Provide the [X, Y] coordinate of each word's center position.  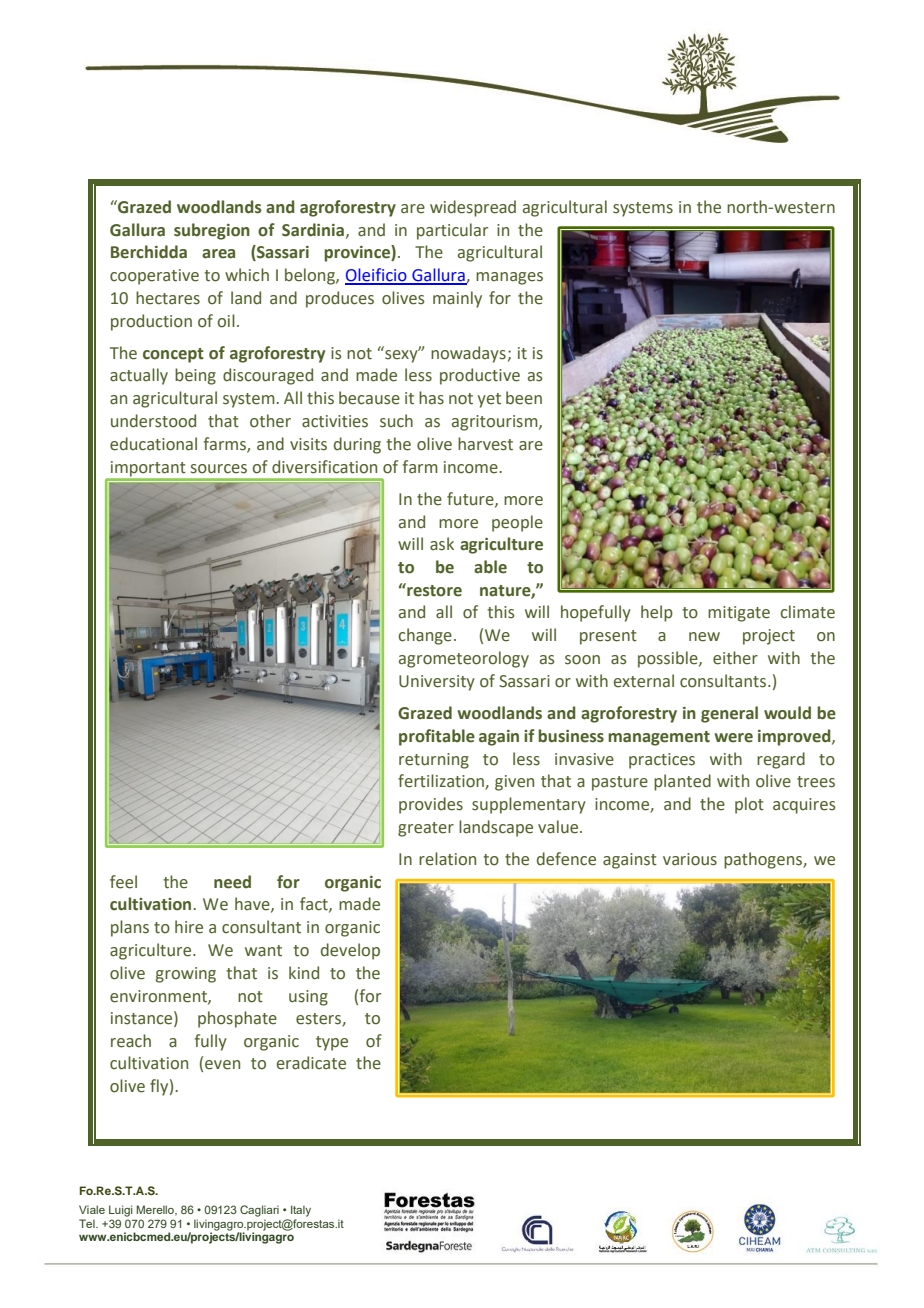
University [437, 683]
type [332, 1043]
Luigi [121, 1211]
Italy [301, 1211]
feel [123, 882]
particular [452, 231]
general [729, 714]
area [218, 254]
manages [509, 278]
